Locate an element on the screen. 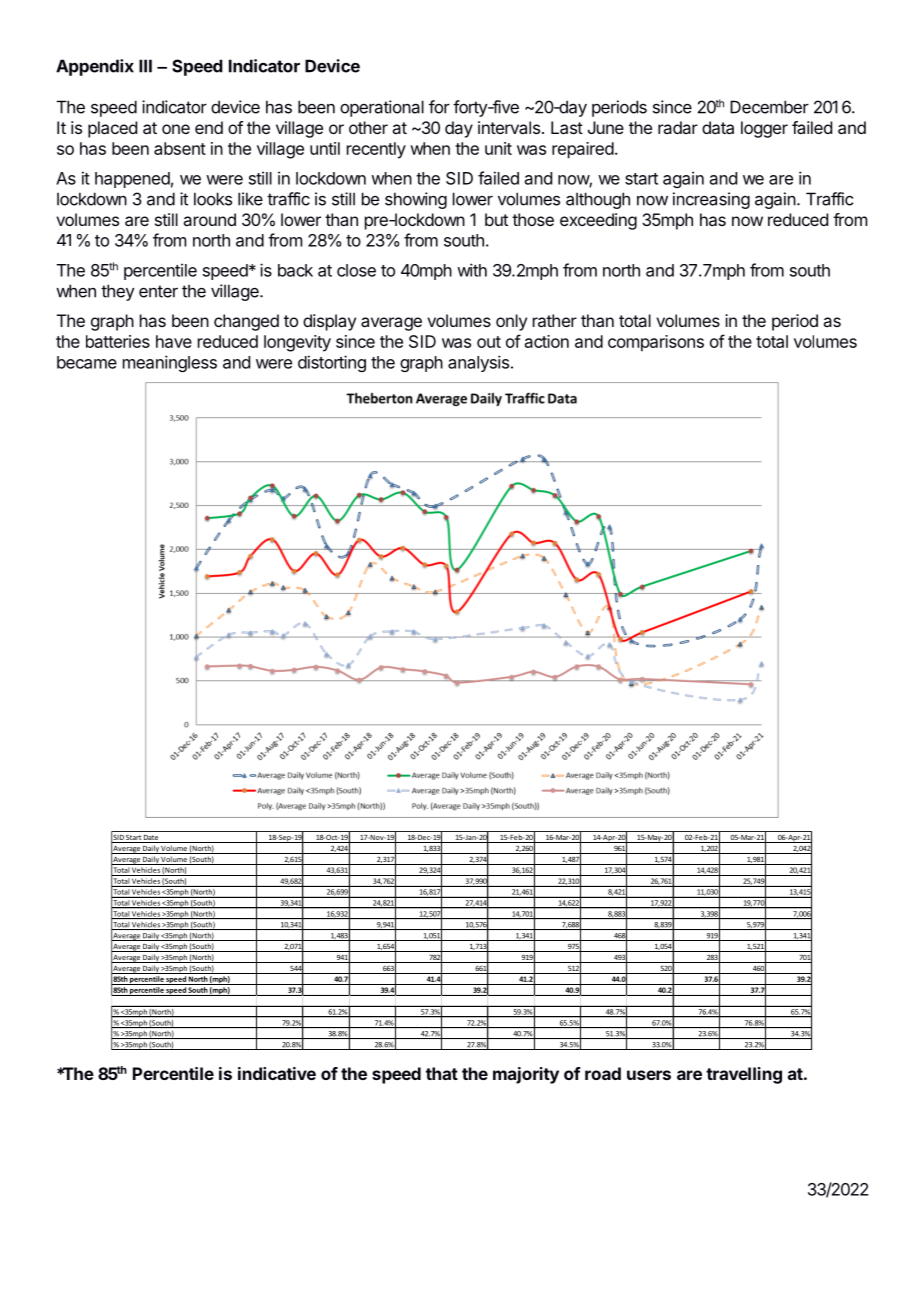 The width and height of the screenshot is (924, 1308). Date is located at coordinates (151, 839).
